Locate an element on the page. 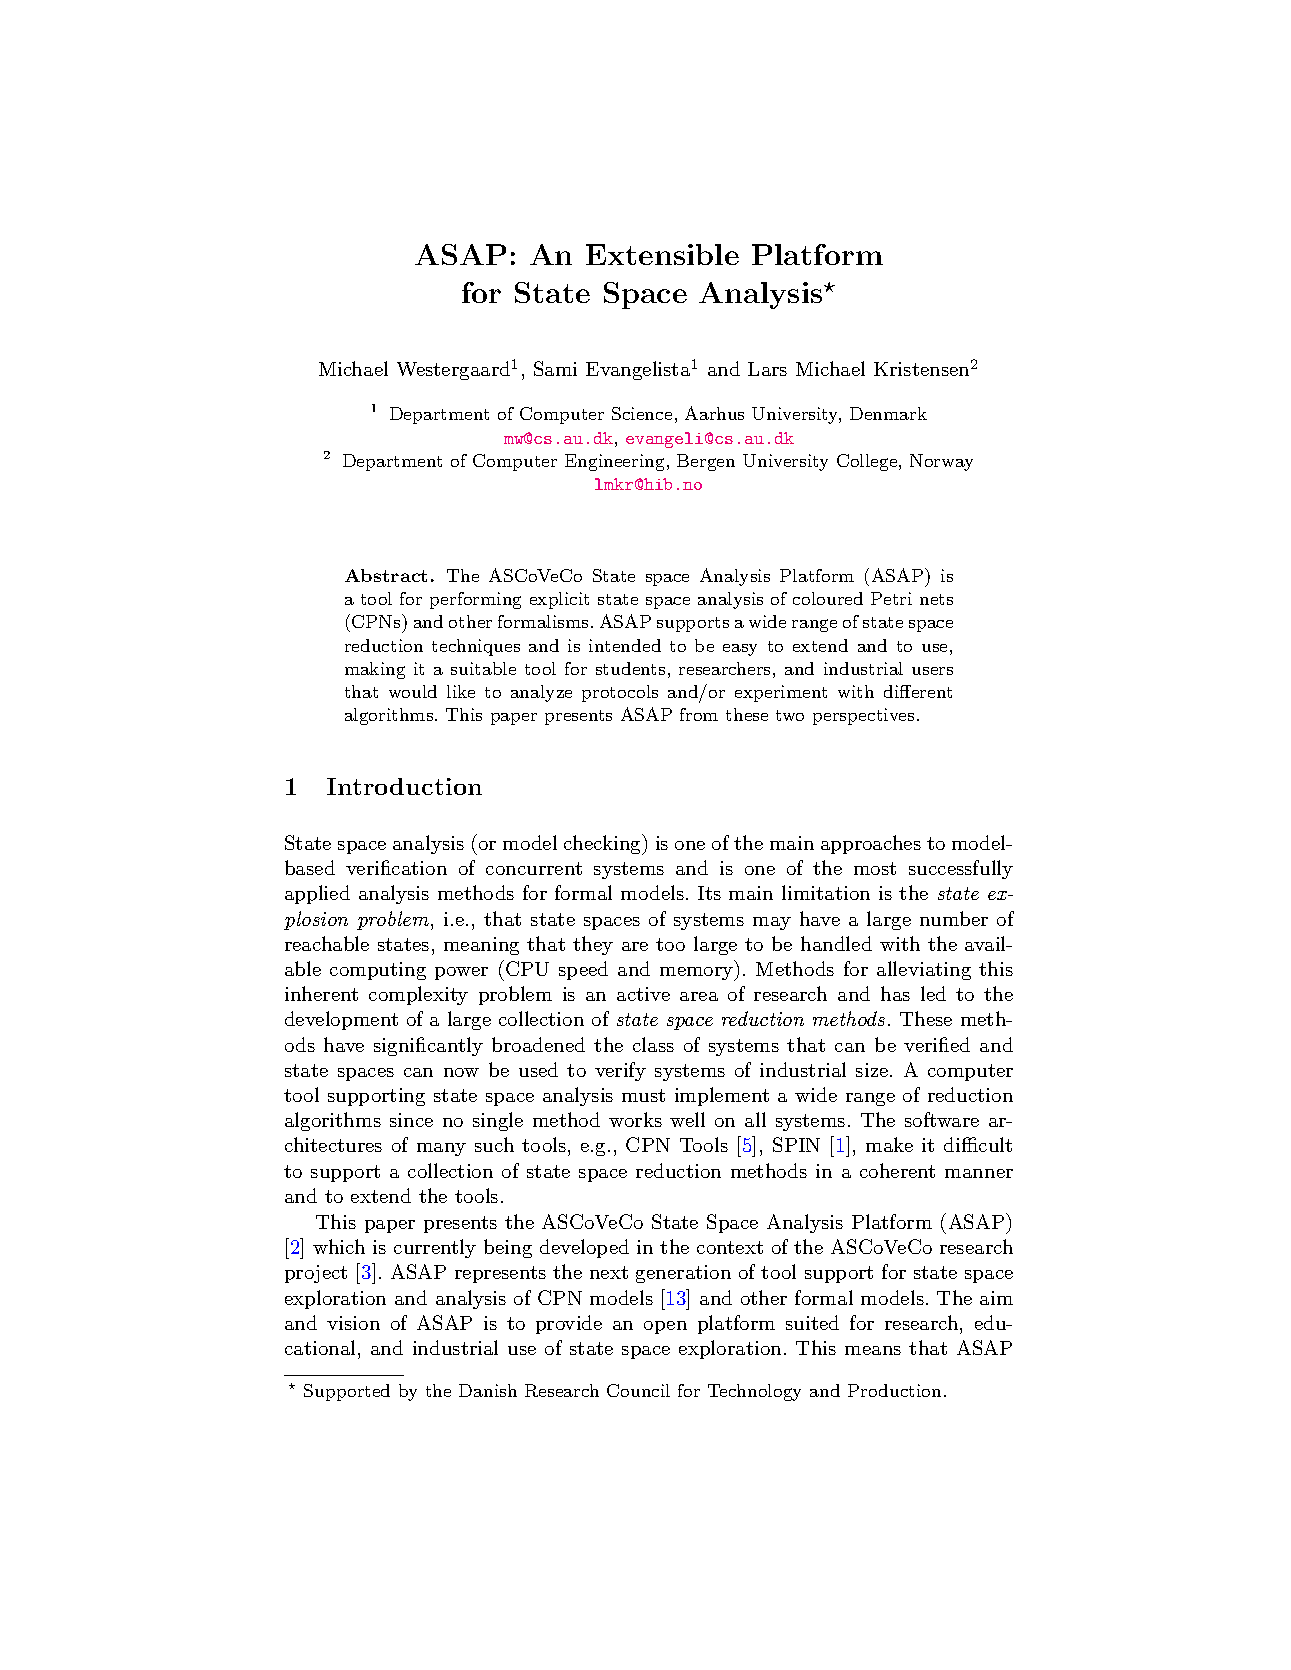 This document has height=1670, width=1291. Denmark is located at coordinates (888, 413).
